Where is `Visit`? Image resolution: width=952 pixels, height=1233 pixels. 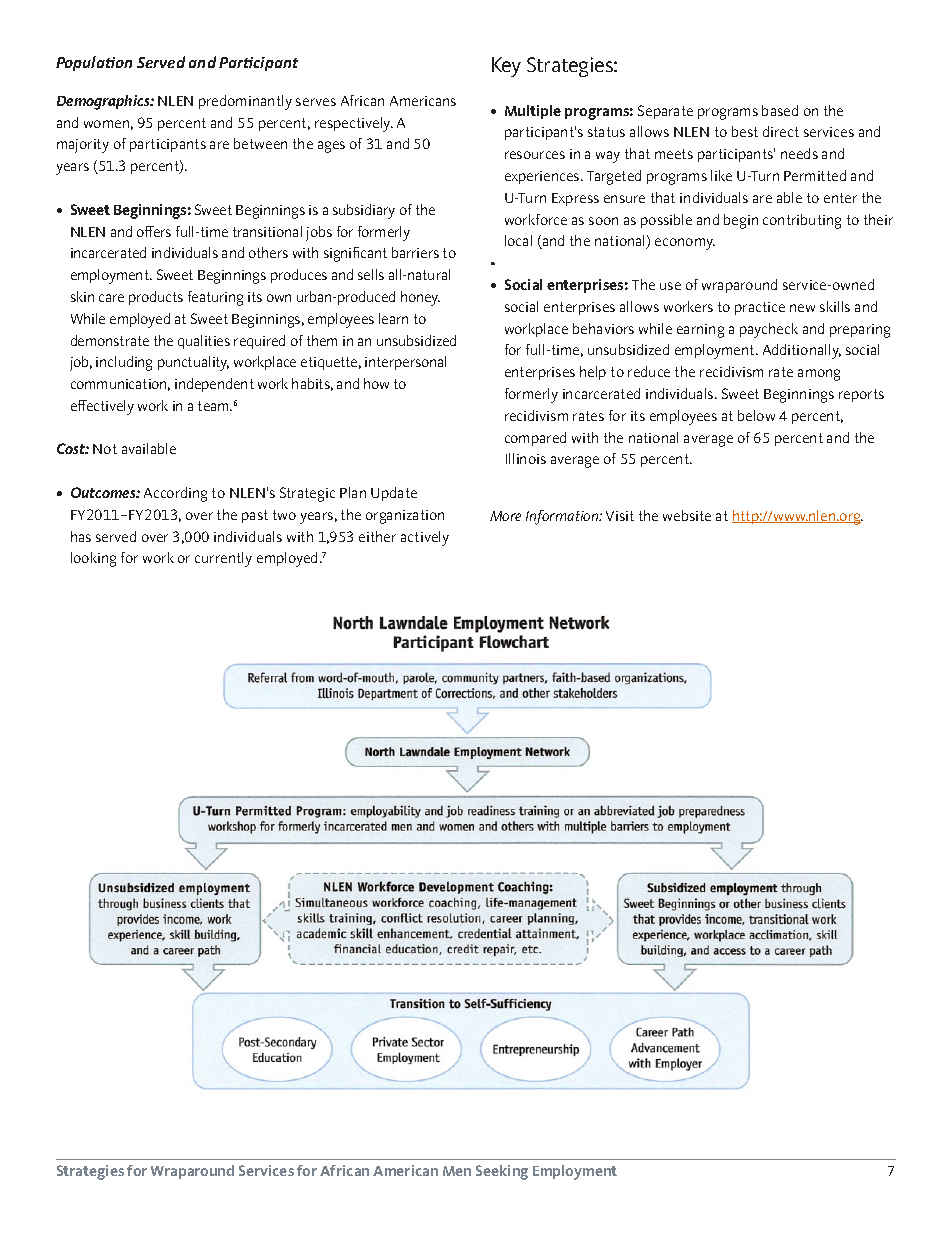
Visit is located at coordinates (620, 516).
